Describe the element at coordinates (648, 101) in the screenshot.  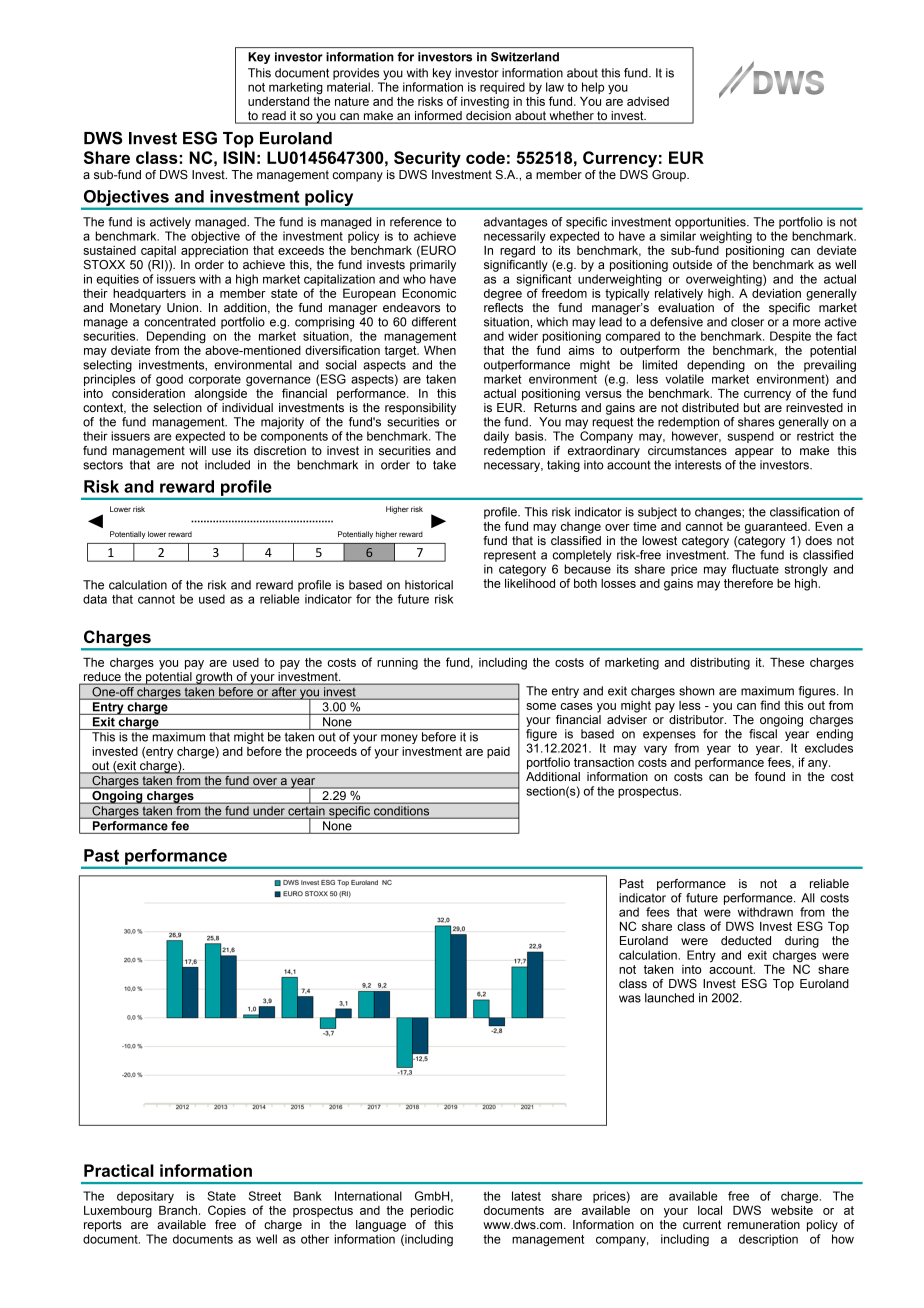
I see `advised` at that location.
